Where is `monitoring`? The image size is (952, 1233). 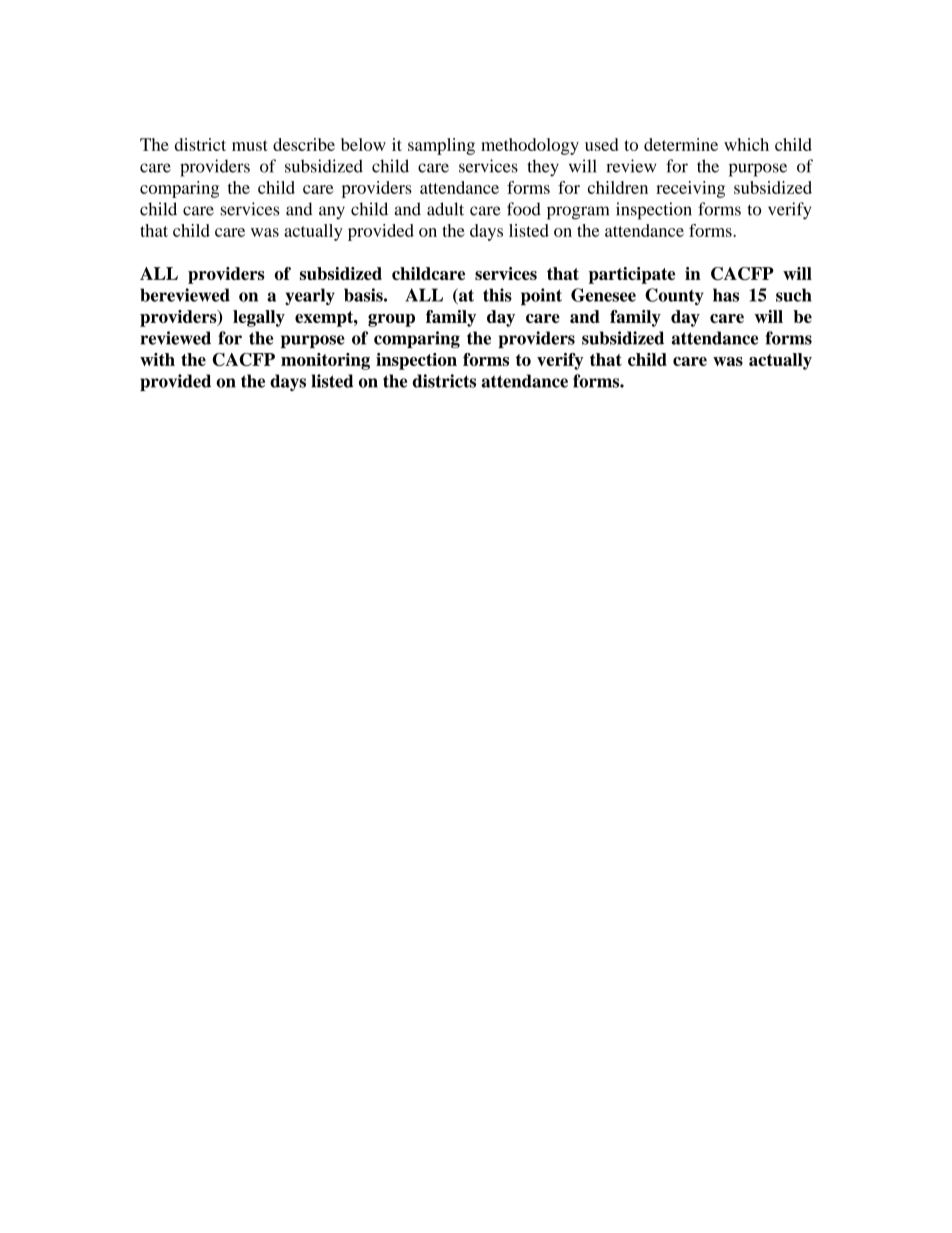 monitoring is located at coordinates (325, 361).
